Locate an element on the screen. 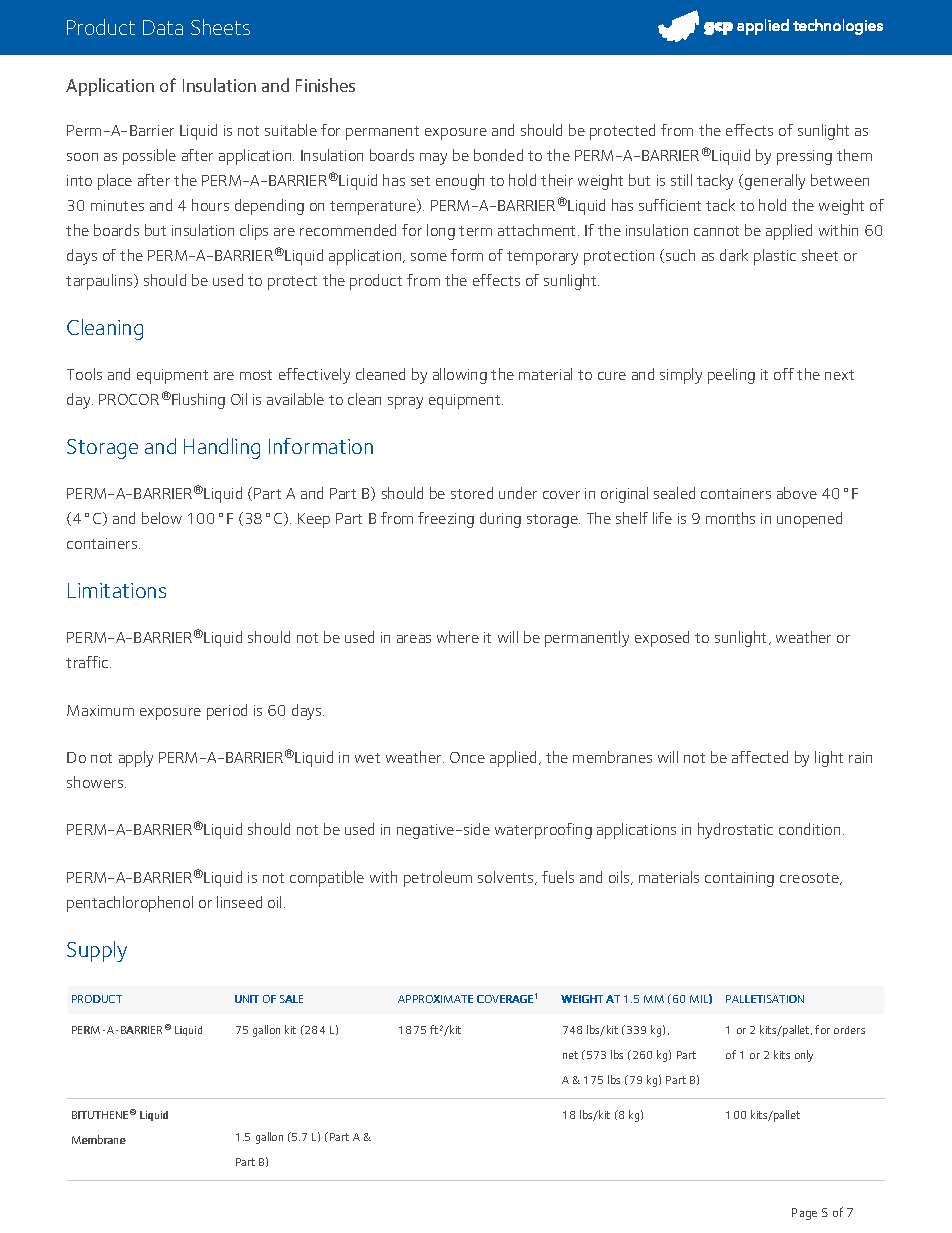 The width and height of the screenshot is (952, 1233). Limitations is located at coordinates (117, 590).
